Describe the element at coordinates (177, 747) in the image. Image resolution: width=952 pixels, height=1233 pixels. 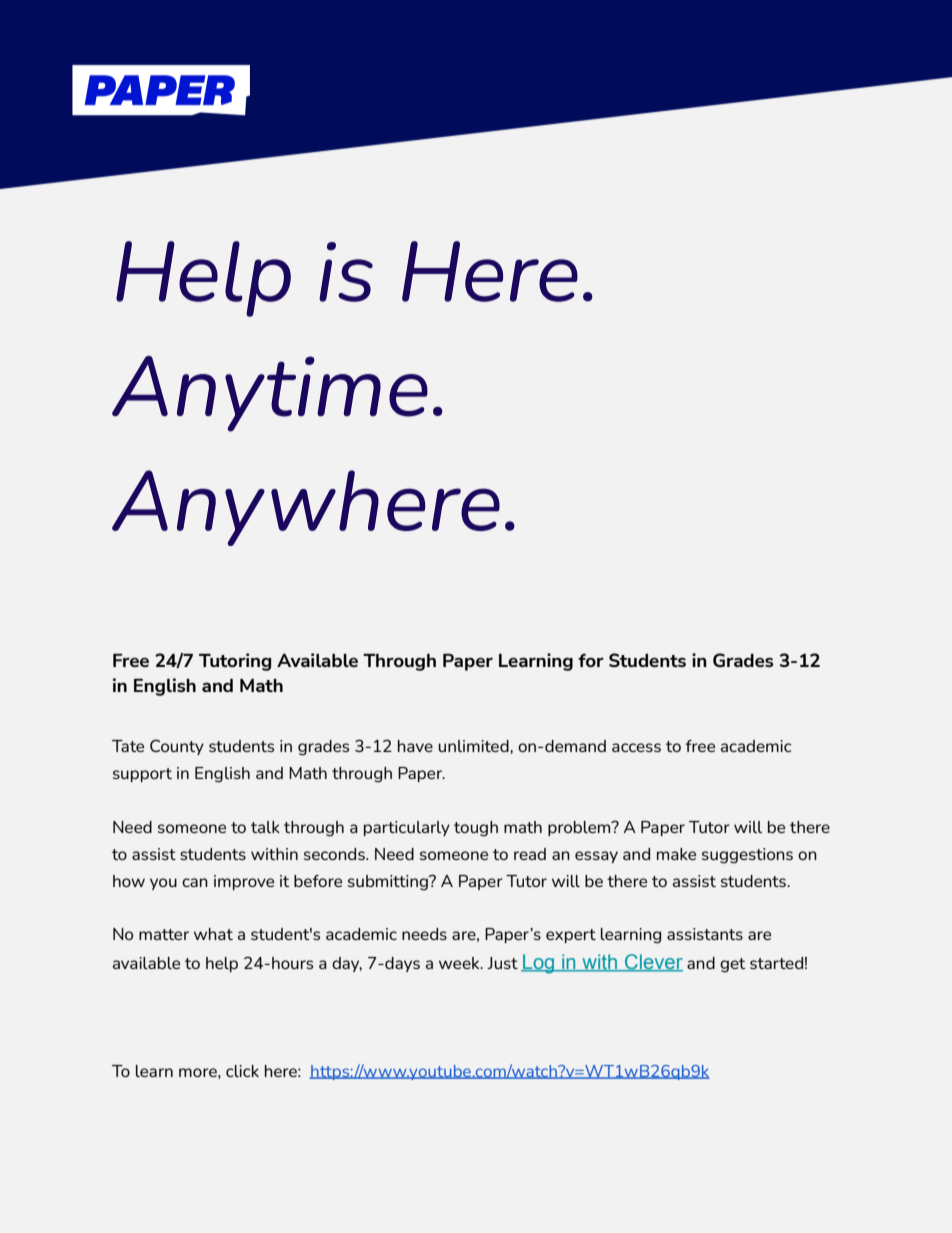
I see `County` at that location.
